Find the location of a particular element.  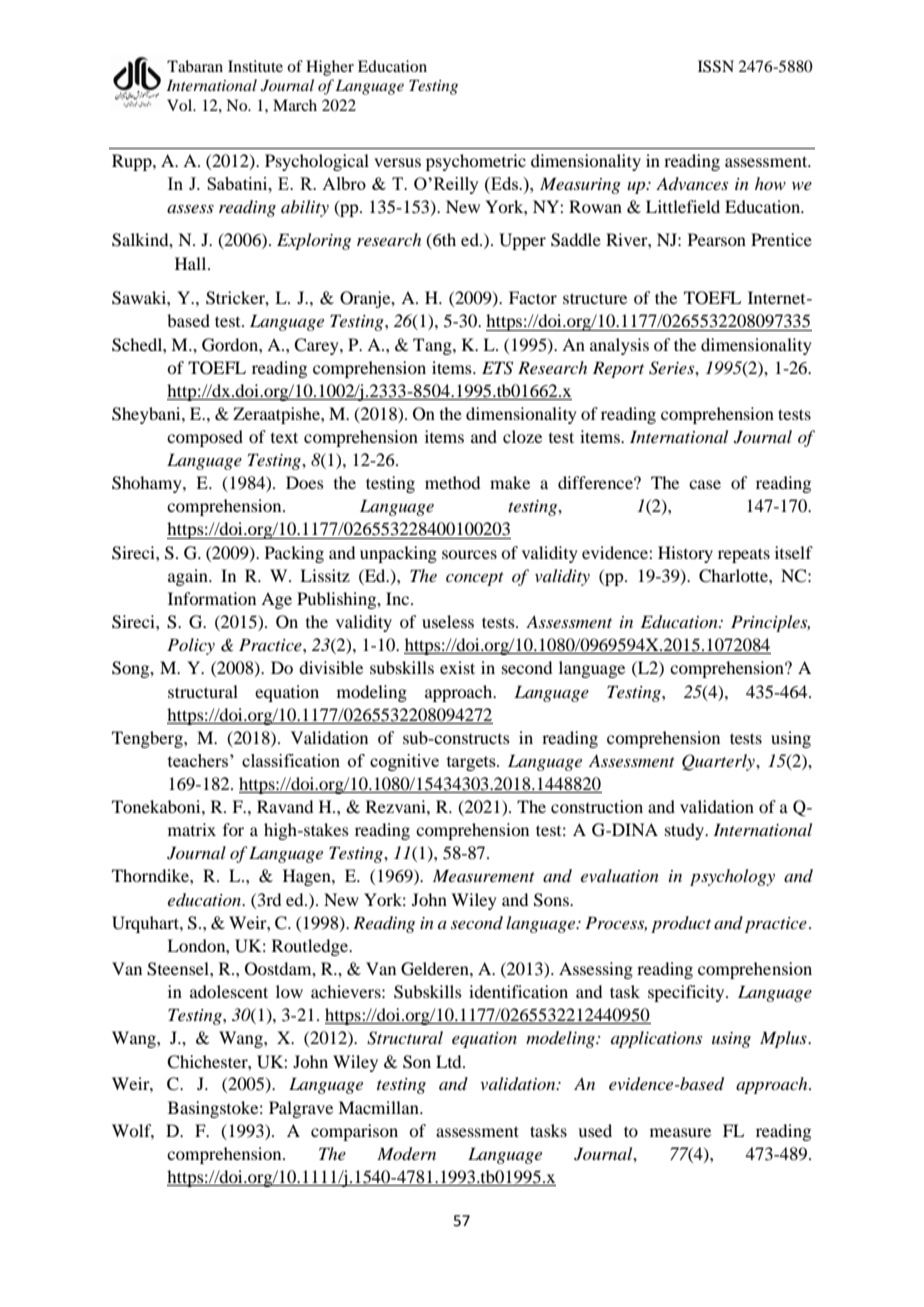

Information is located at coordinates (212, 598).
